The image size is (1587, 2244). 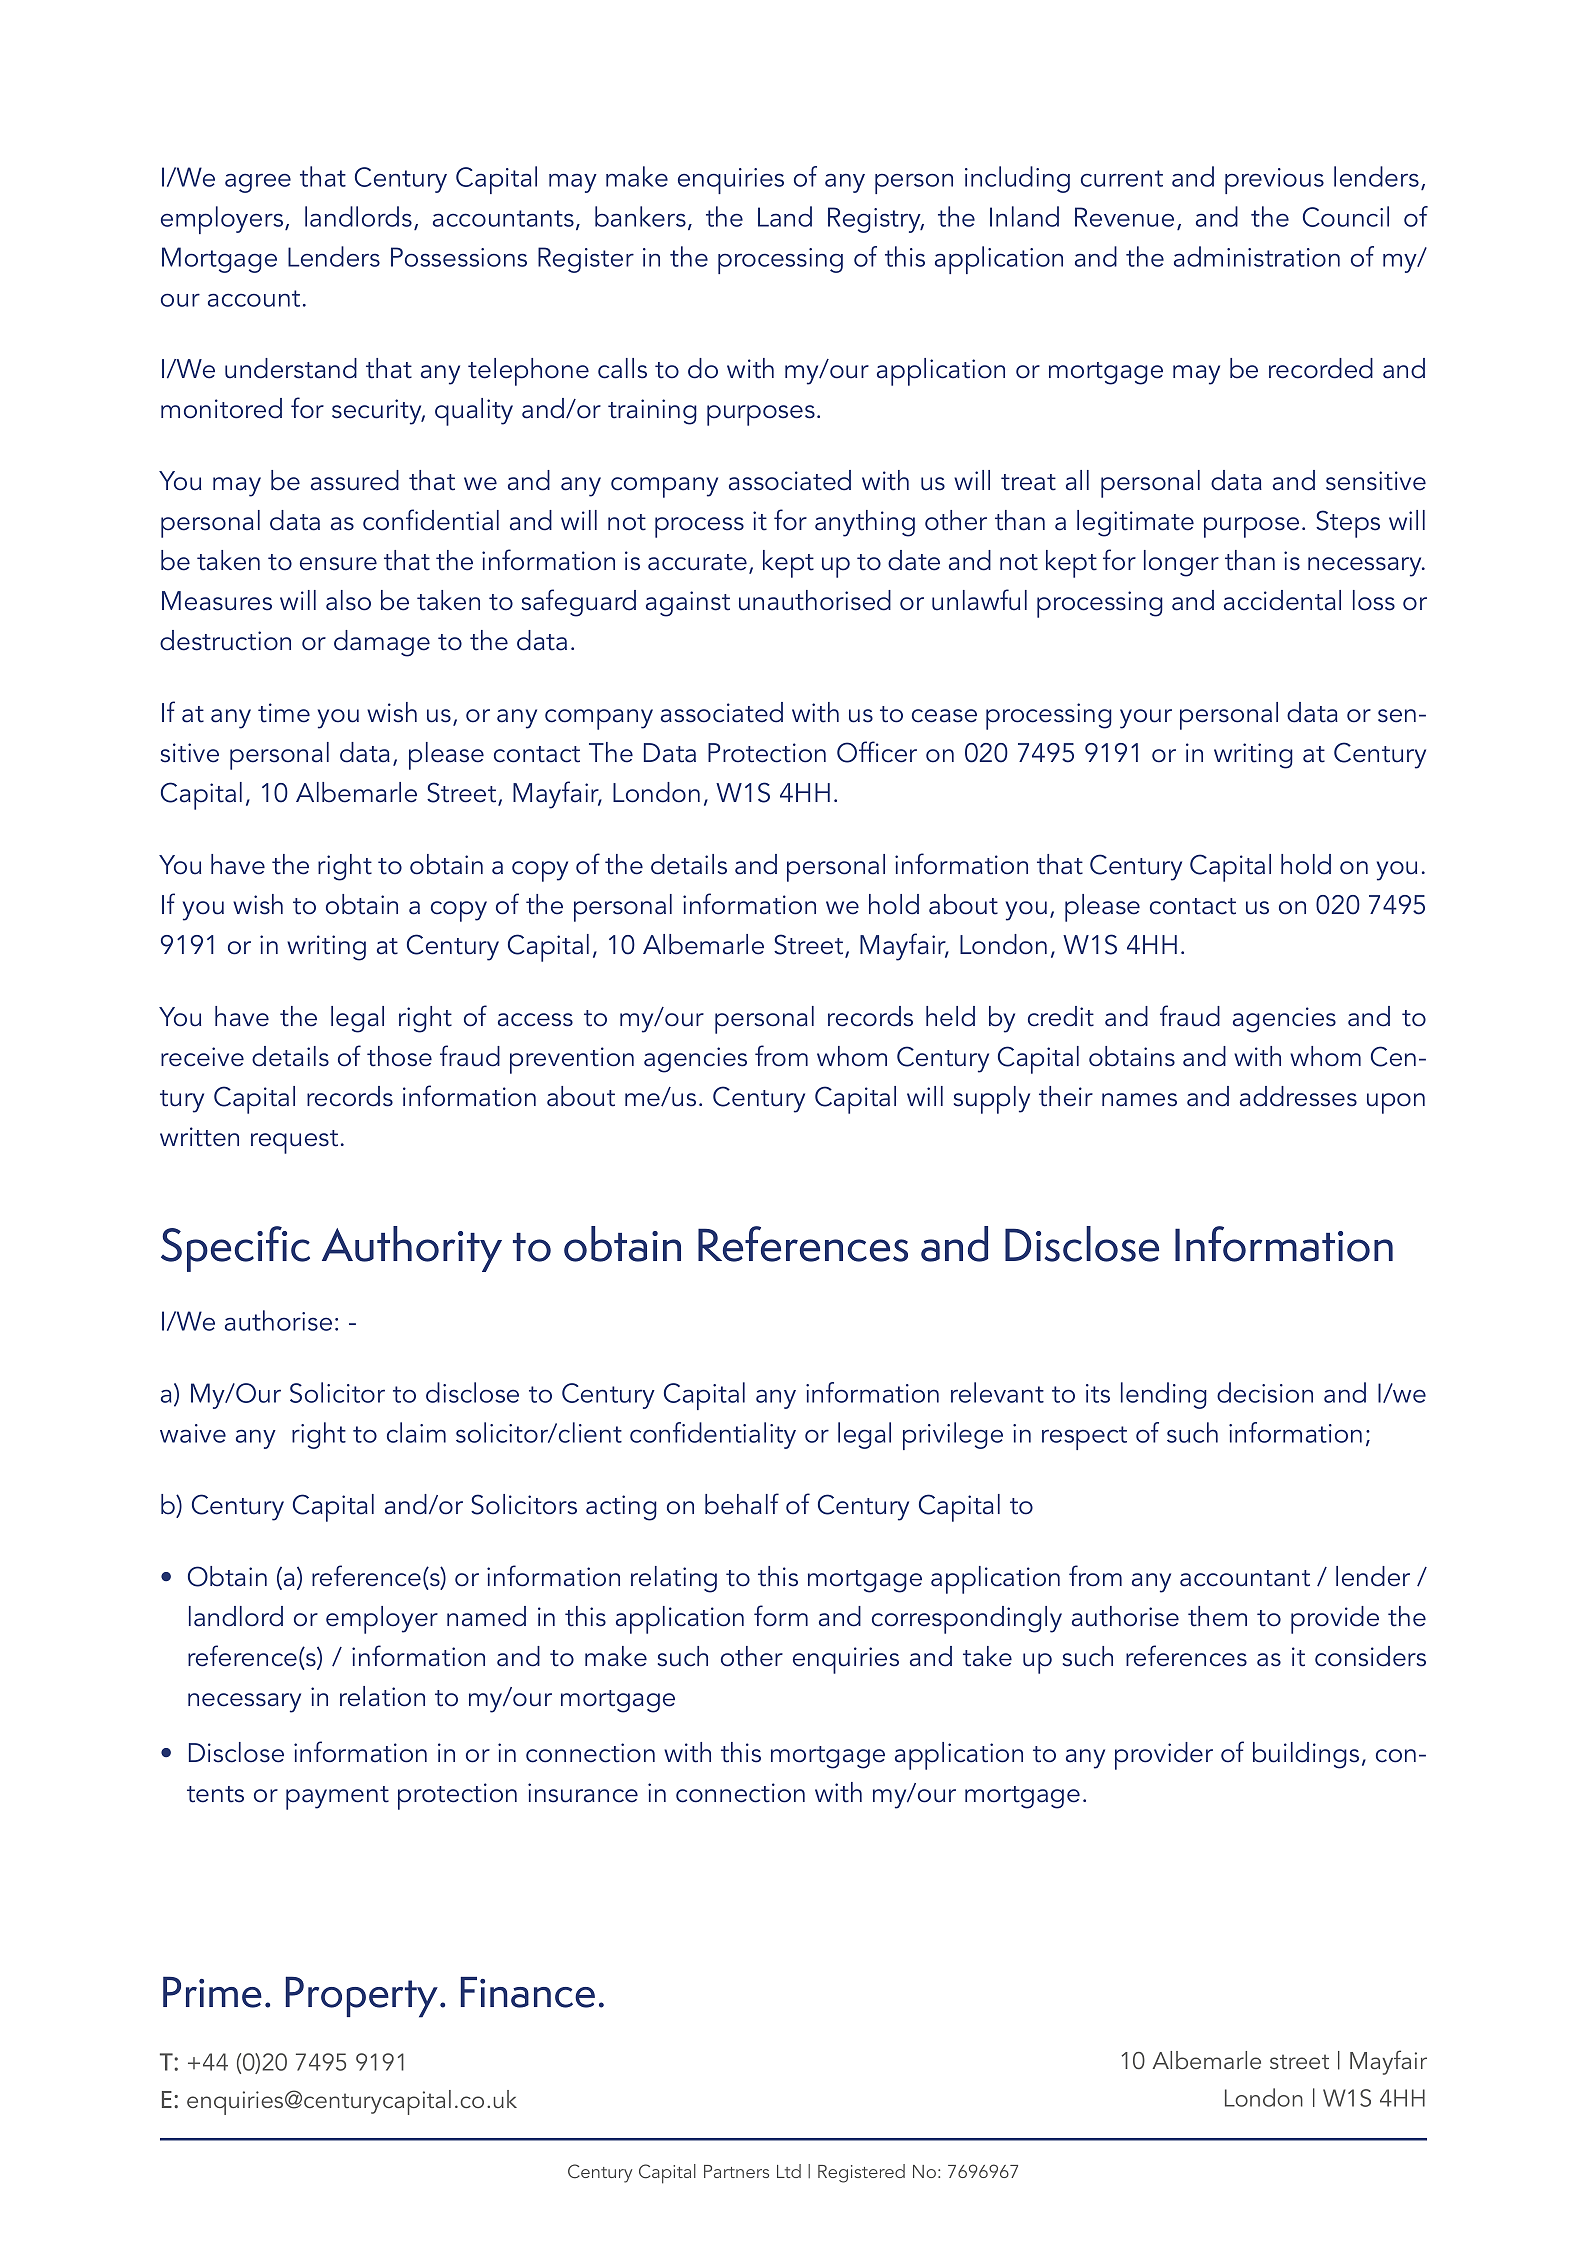 I want to click on administration, so click(x=1257, y=256).
